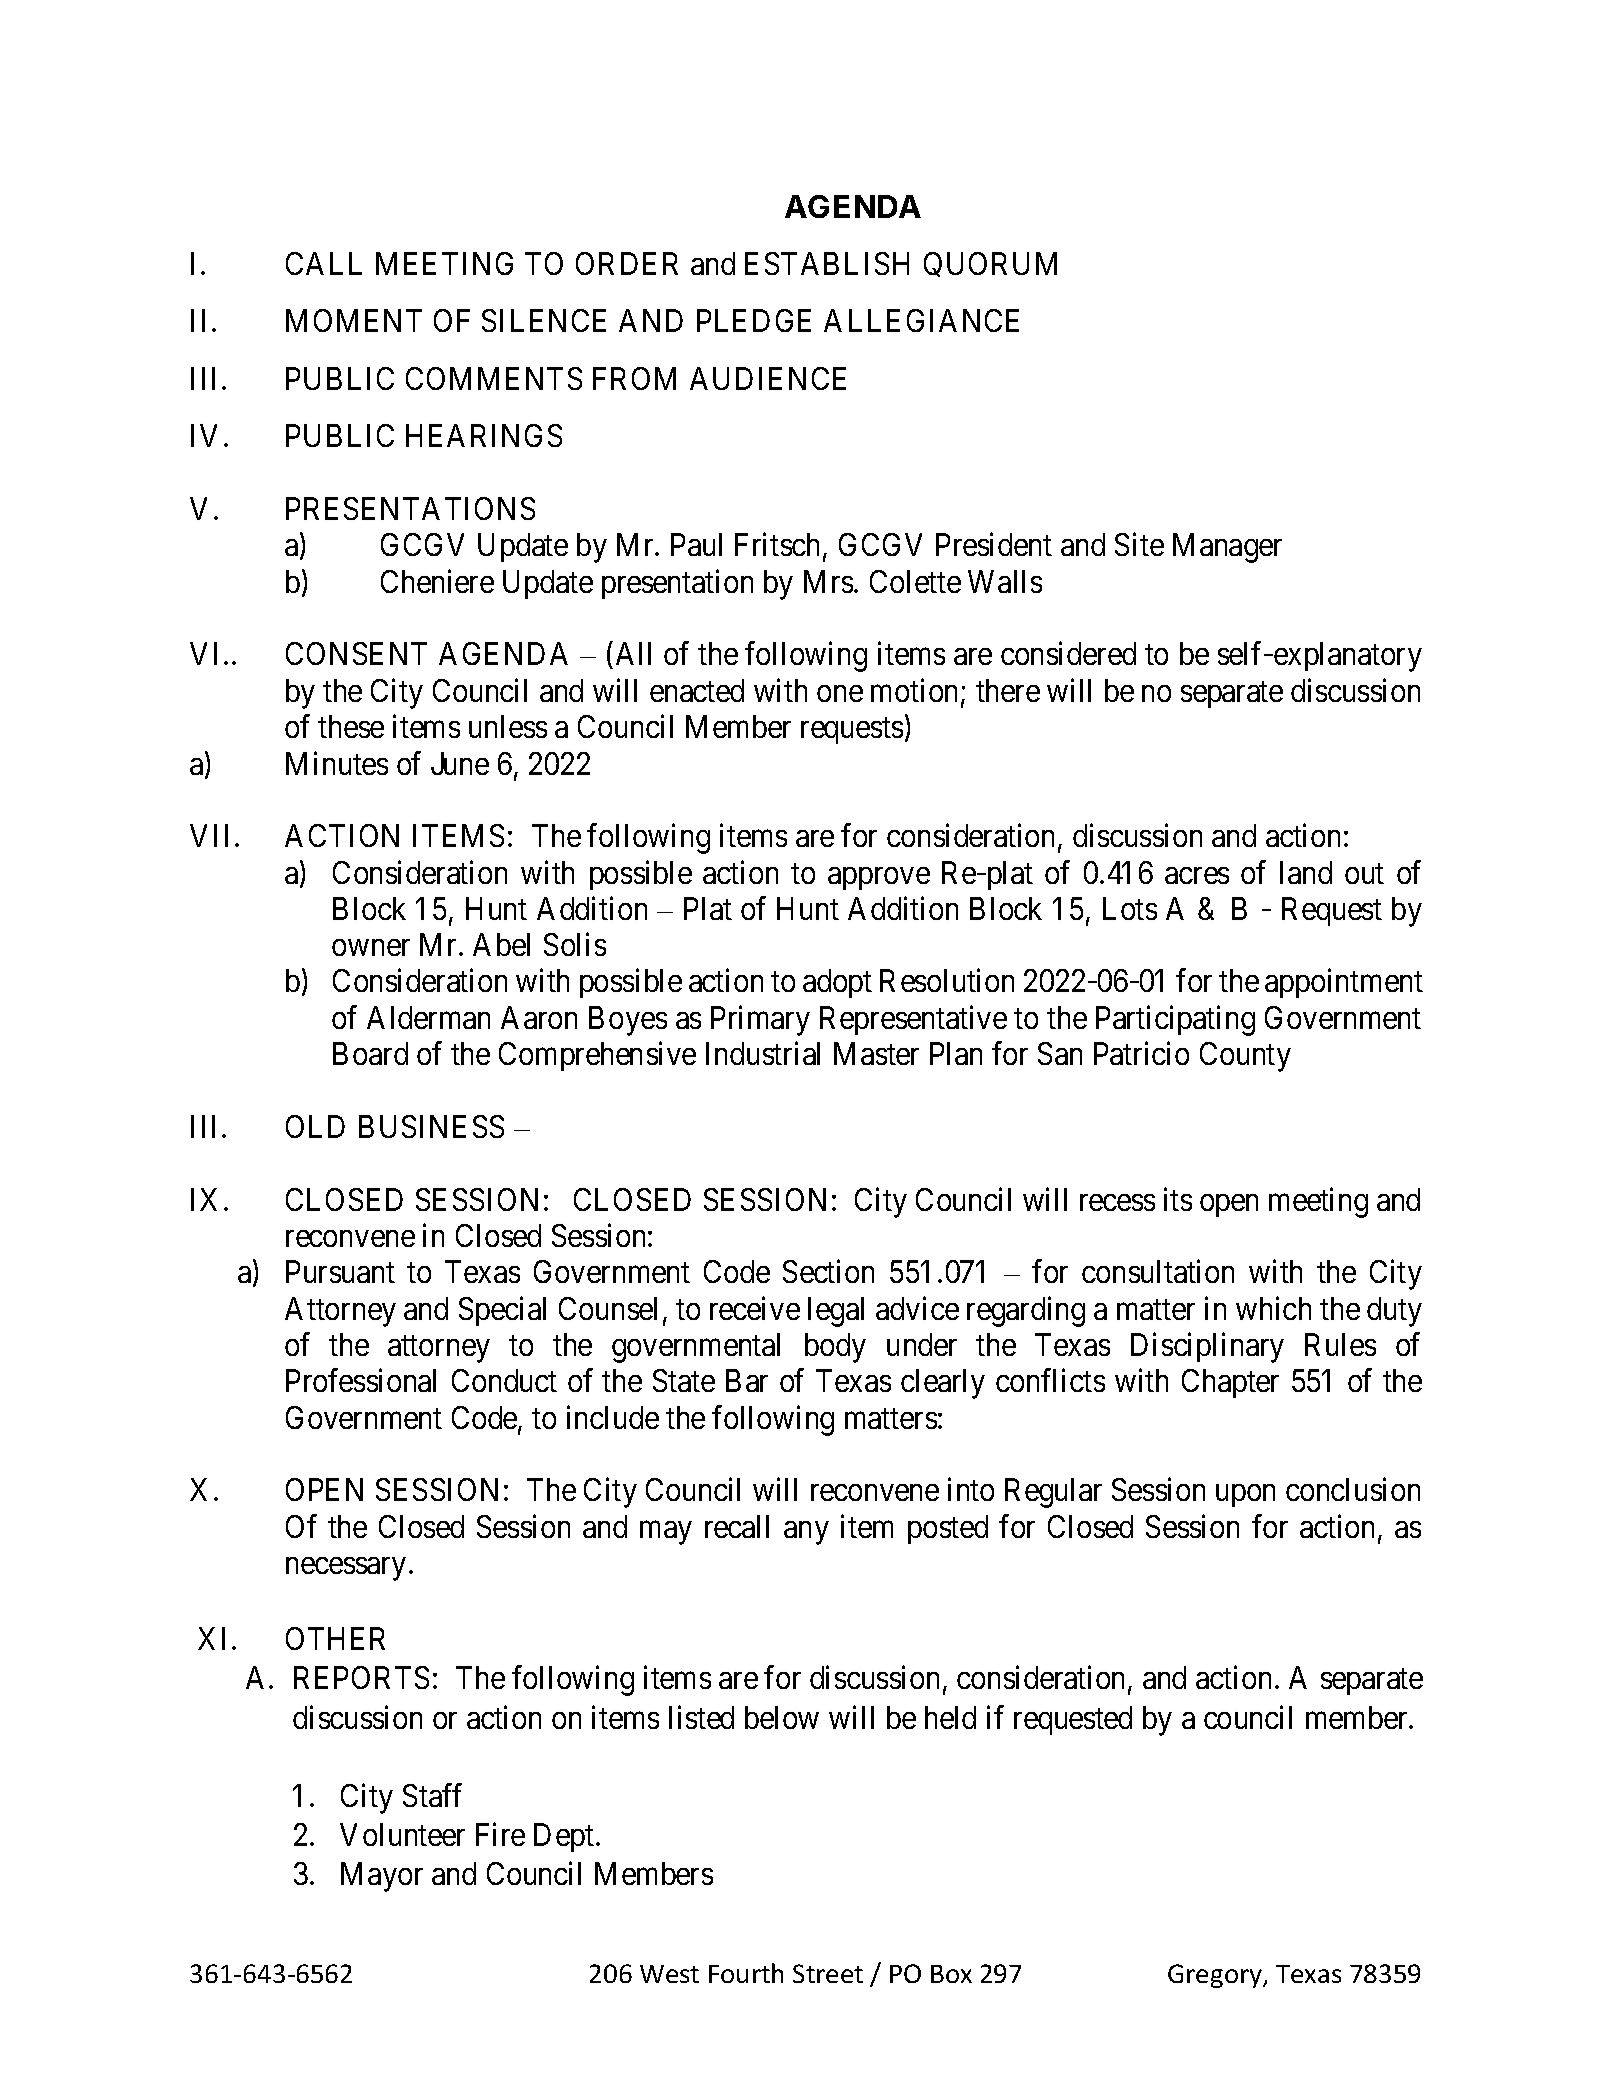 This document has width=1612, height=2086. I want to click on County, so click(1245, 1057).
